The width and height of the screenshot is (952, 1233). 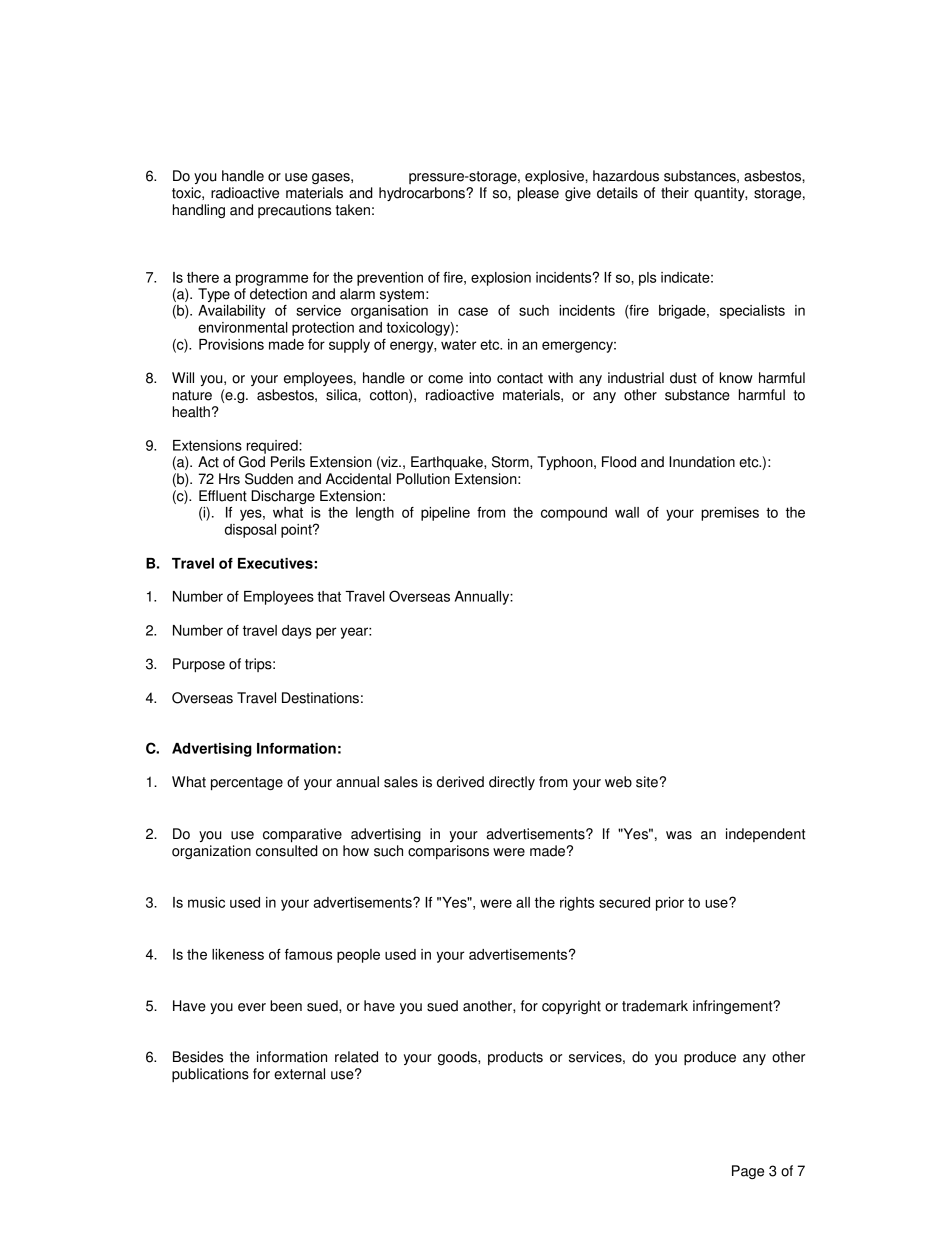 What do you see at coordinates (423, 194) in the screenshot?
I see `hydrocarbons` at bounding box center [423, 194].
